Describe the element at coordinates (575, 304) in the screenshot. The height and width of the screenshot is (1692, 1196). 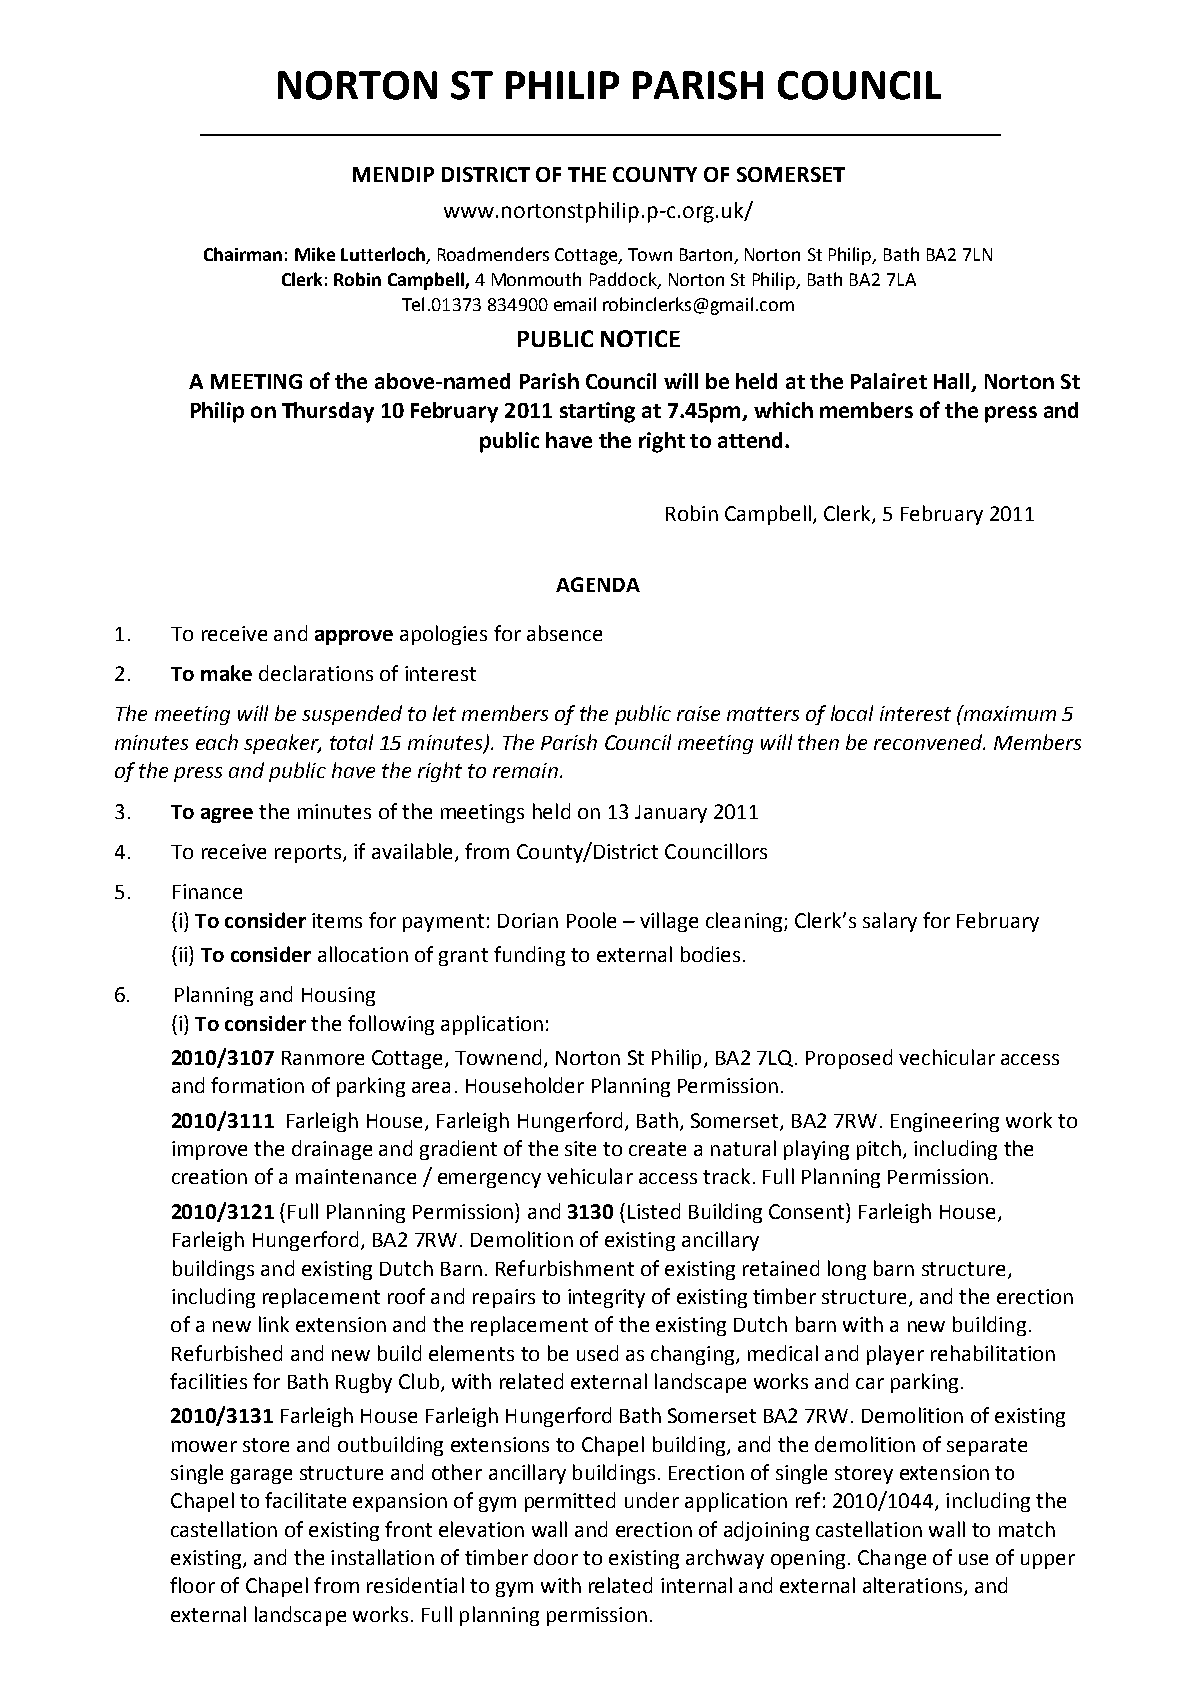
I see `email` at that location.
